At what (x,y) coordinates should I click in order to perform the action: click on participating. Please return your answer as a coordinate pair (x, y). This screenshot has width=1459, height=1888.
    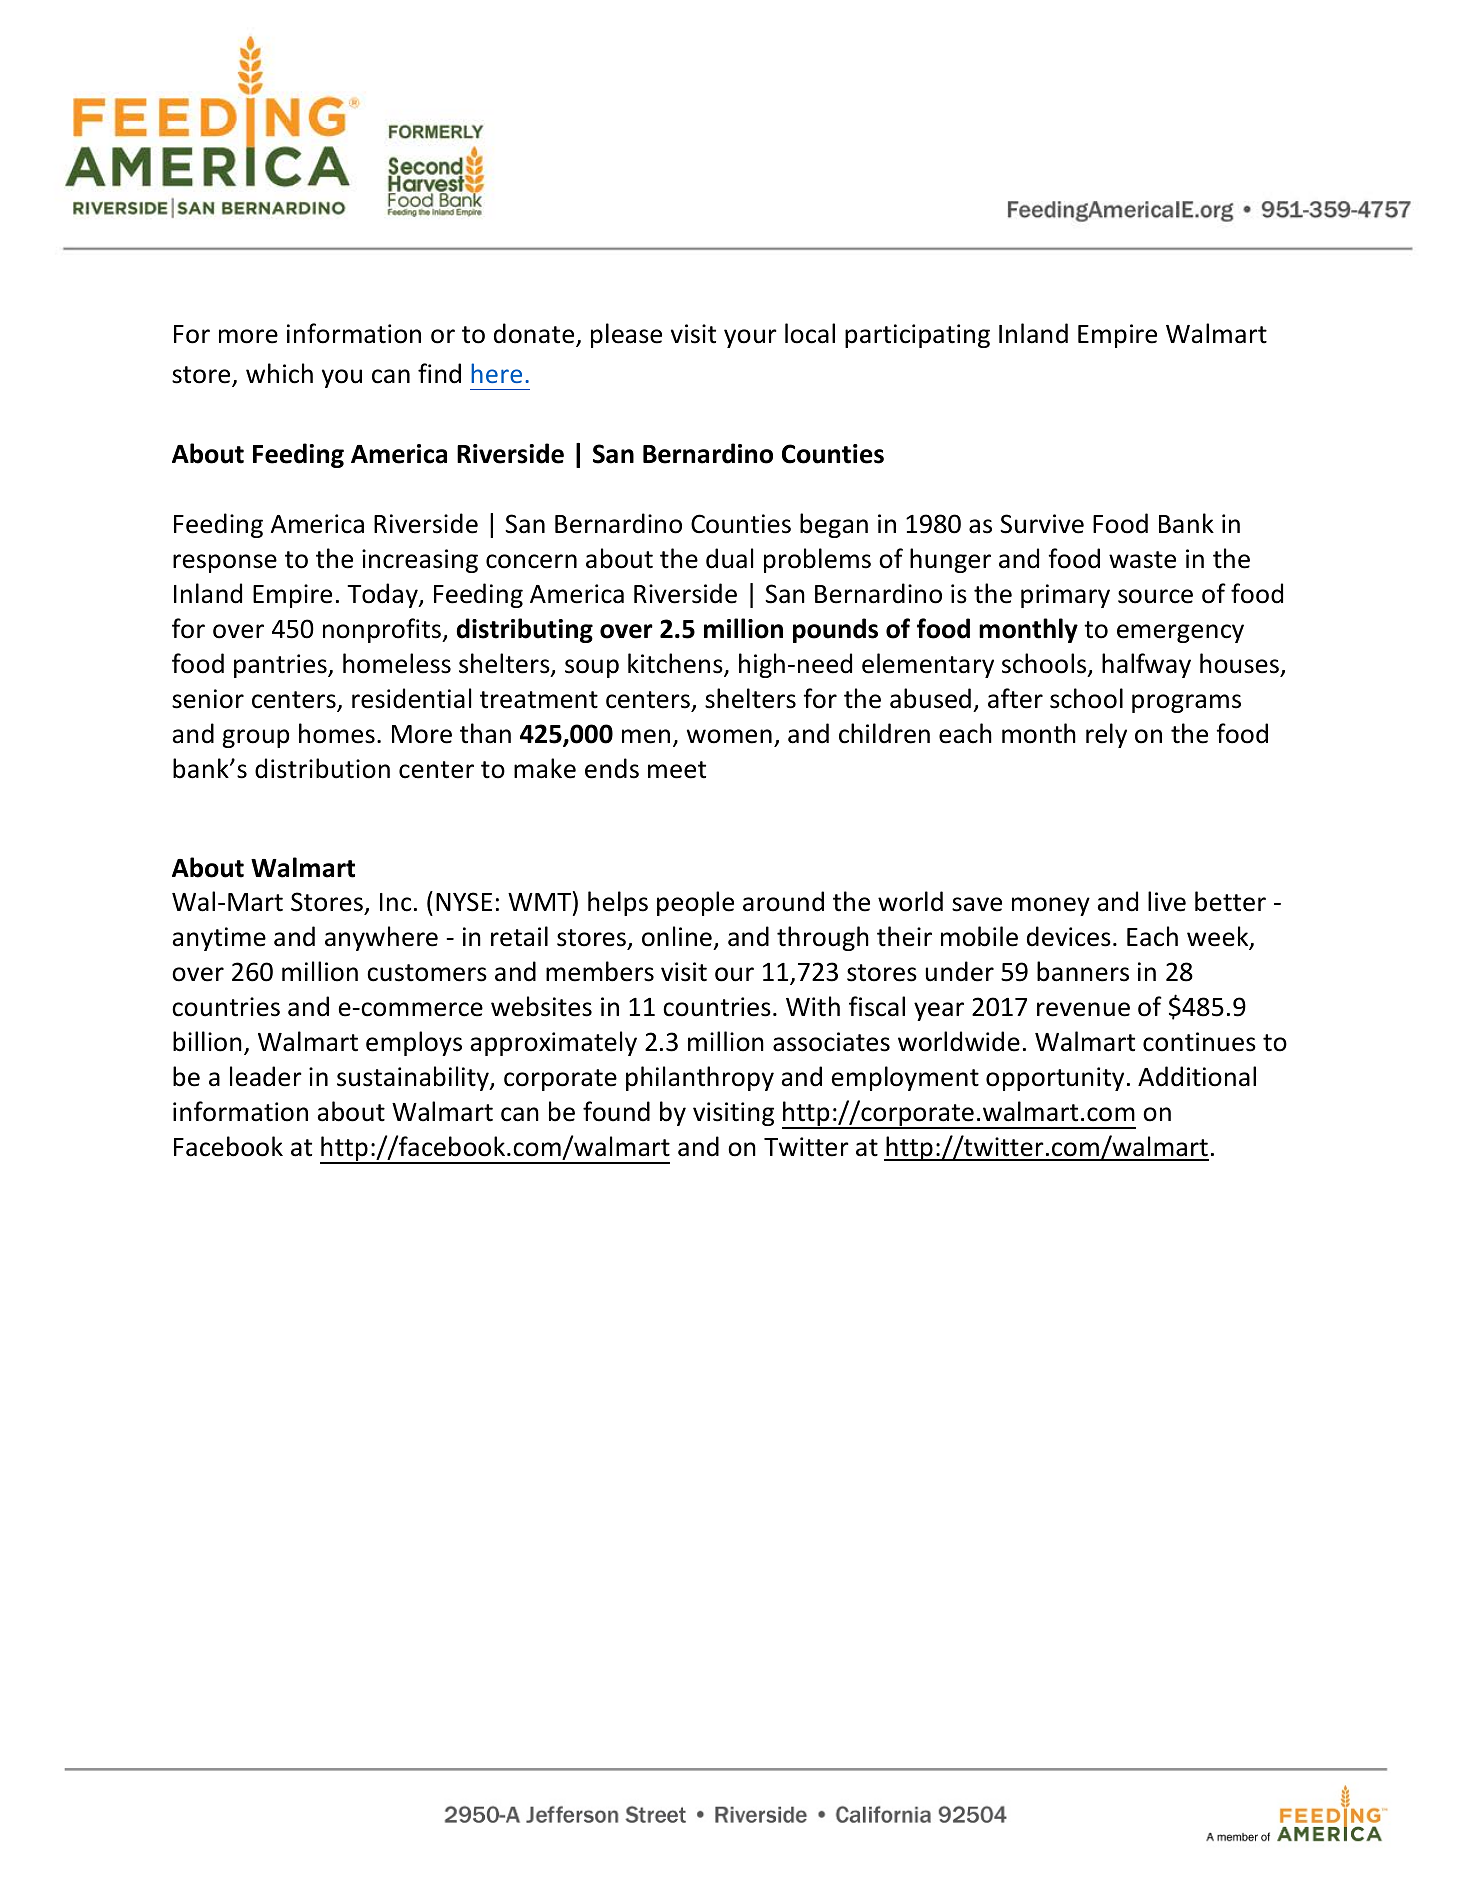
    Looking at the image, I should click on (917, 336).
